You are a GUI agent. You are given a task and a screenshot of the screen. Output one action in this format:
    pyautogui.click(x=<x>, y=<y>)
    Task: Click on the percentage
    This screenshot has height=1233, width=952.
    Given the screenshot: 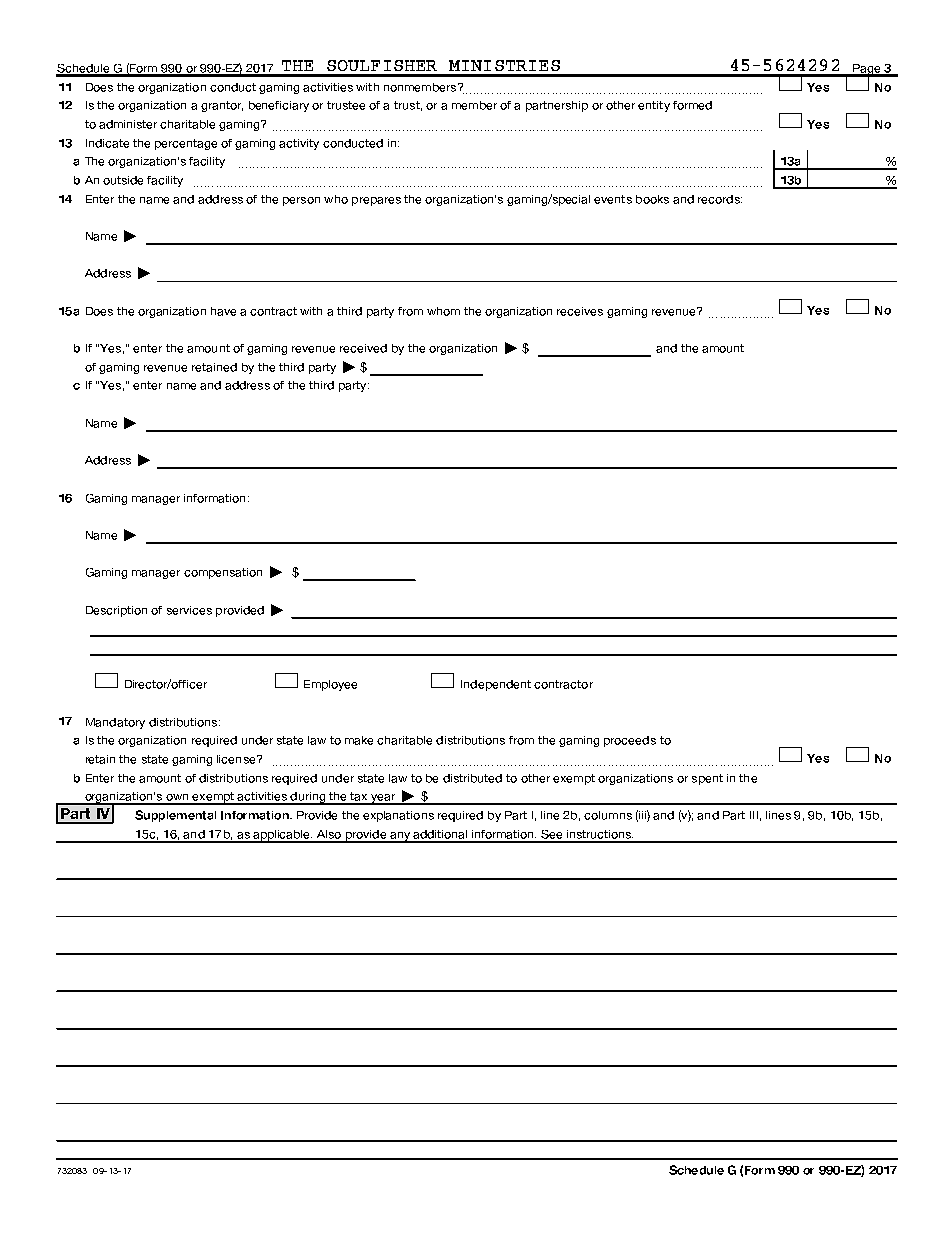 What is the action you would take?
    pyautogui.click(x=186, y=144)
